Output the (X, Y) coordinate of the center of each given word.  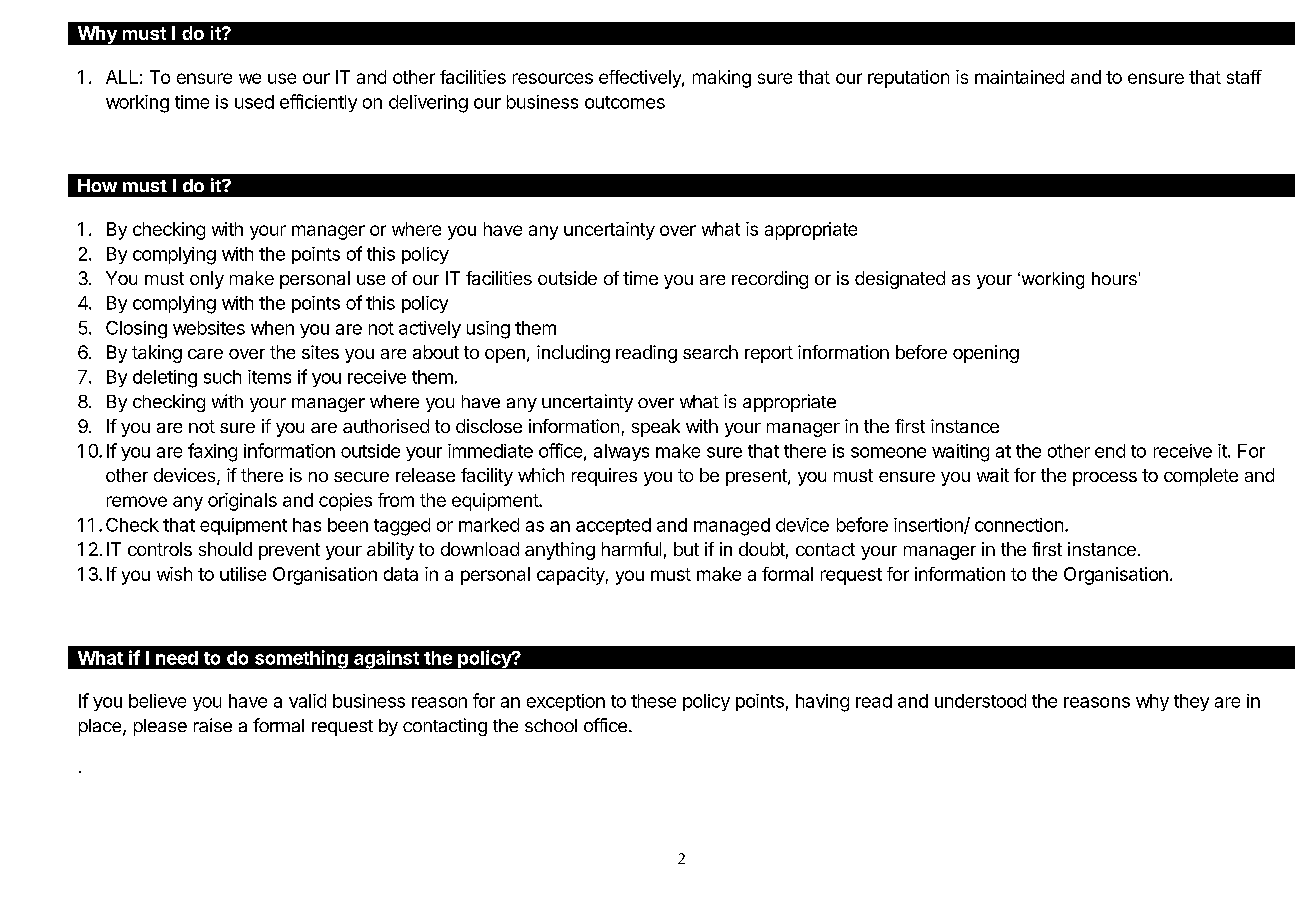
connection (1019, 525)
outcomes (625, 102)
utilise (243, 574)
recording (770, 280)
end (1110, 451)
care (205, 354)
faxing (212, 452)
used (254, 102)
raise (213, 725)
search (710, 352)
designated (900, 280)
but (686, 549)
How (97, 185)
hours (1114, 278)
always (621, 452)
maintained (1019, 77)
